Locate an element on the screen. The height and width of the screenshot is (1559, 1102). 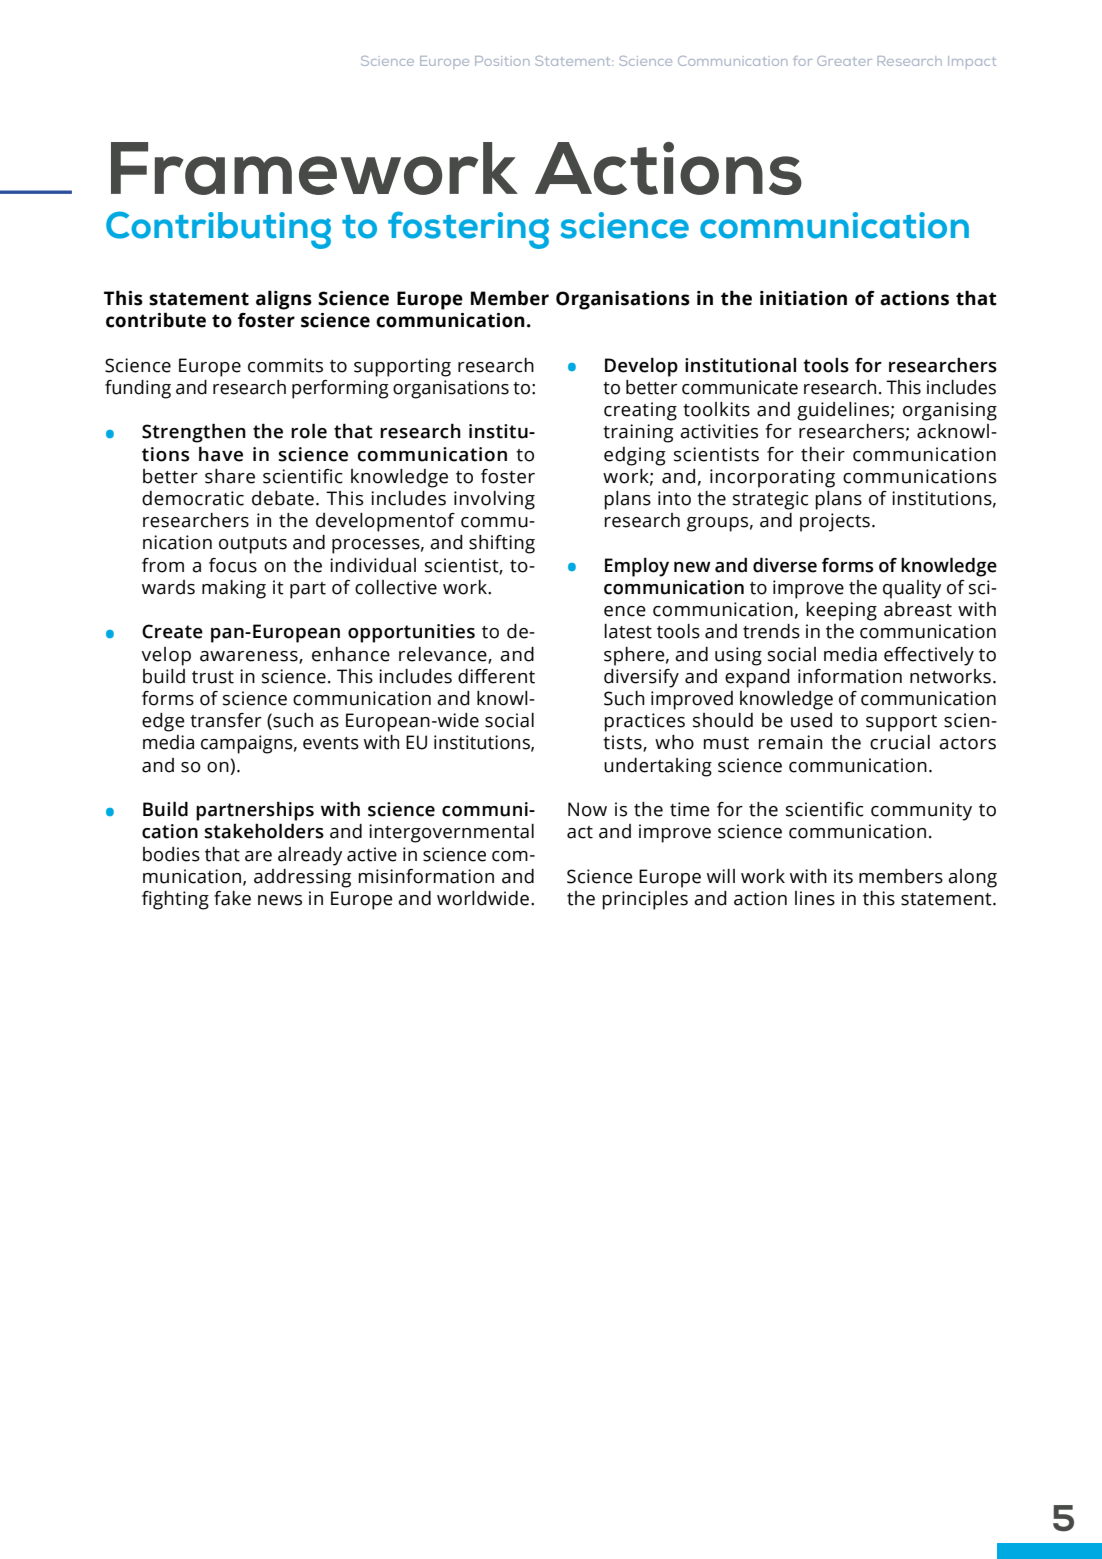
Impact is located at coordinates (972, 62).
